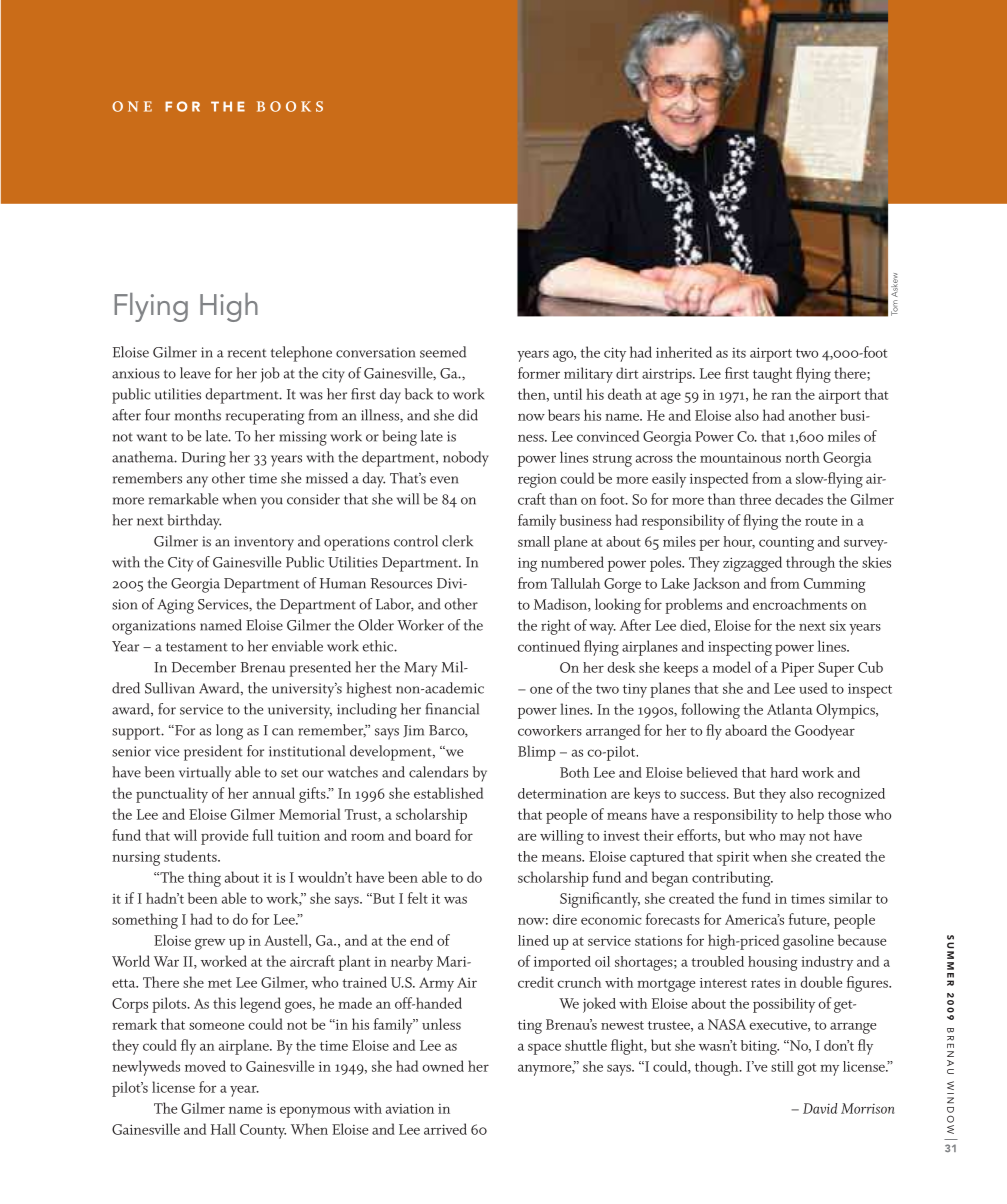 The height and width of the screenshot is (1204, 1007). What do you see at coordinates (772, 375) in the screenshot?
I see `taught` at bounding box center [772, 375].
